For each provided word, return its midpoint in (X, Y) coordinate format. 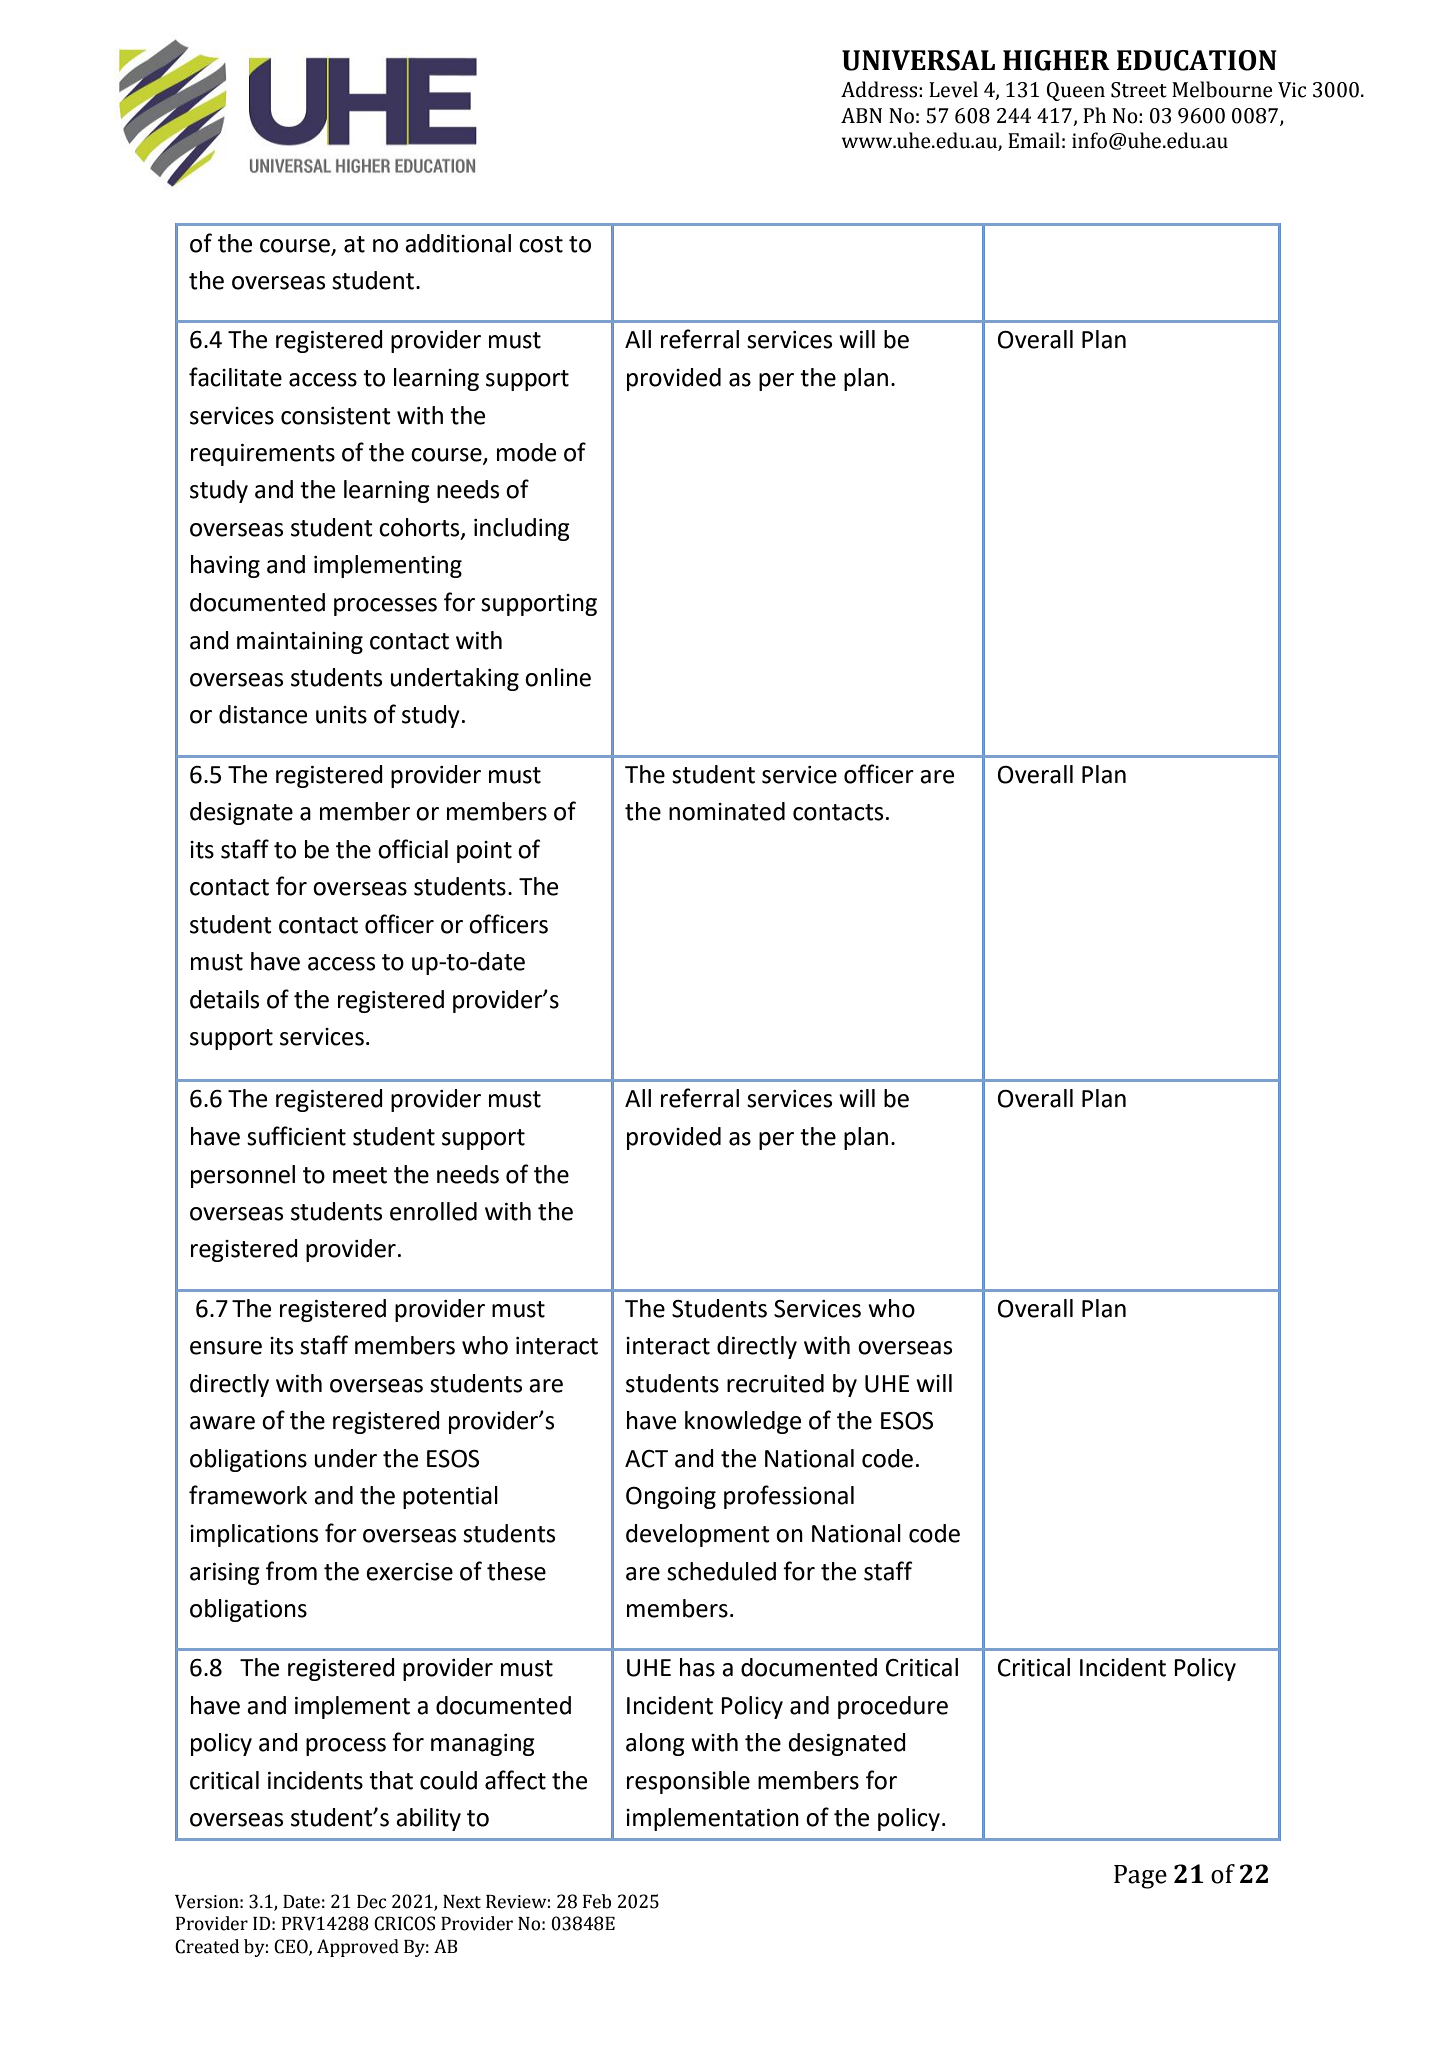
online (558, 677)
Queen (1076, 91)
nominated (727, 811)
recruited (775, 1383)
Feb (597, 1901)
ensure (226, 1348)
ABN (861, 115)
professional (789, 1497)
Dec (371, 1902)
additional (458, 243)
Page (1140, 1877)
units (341, 715)
